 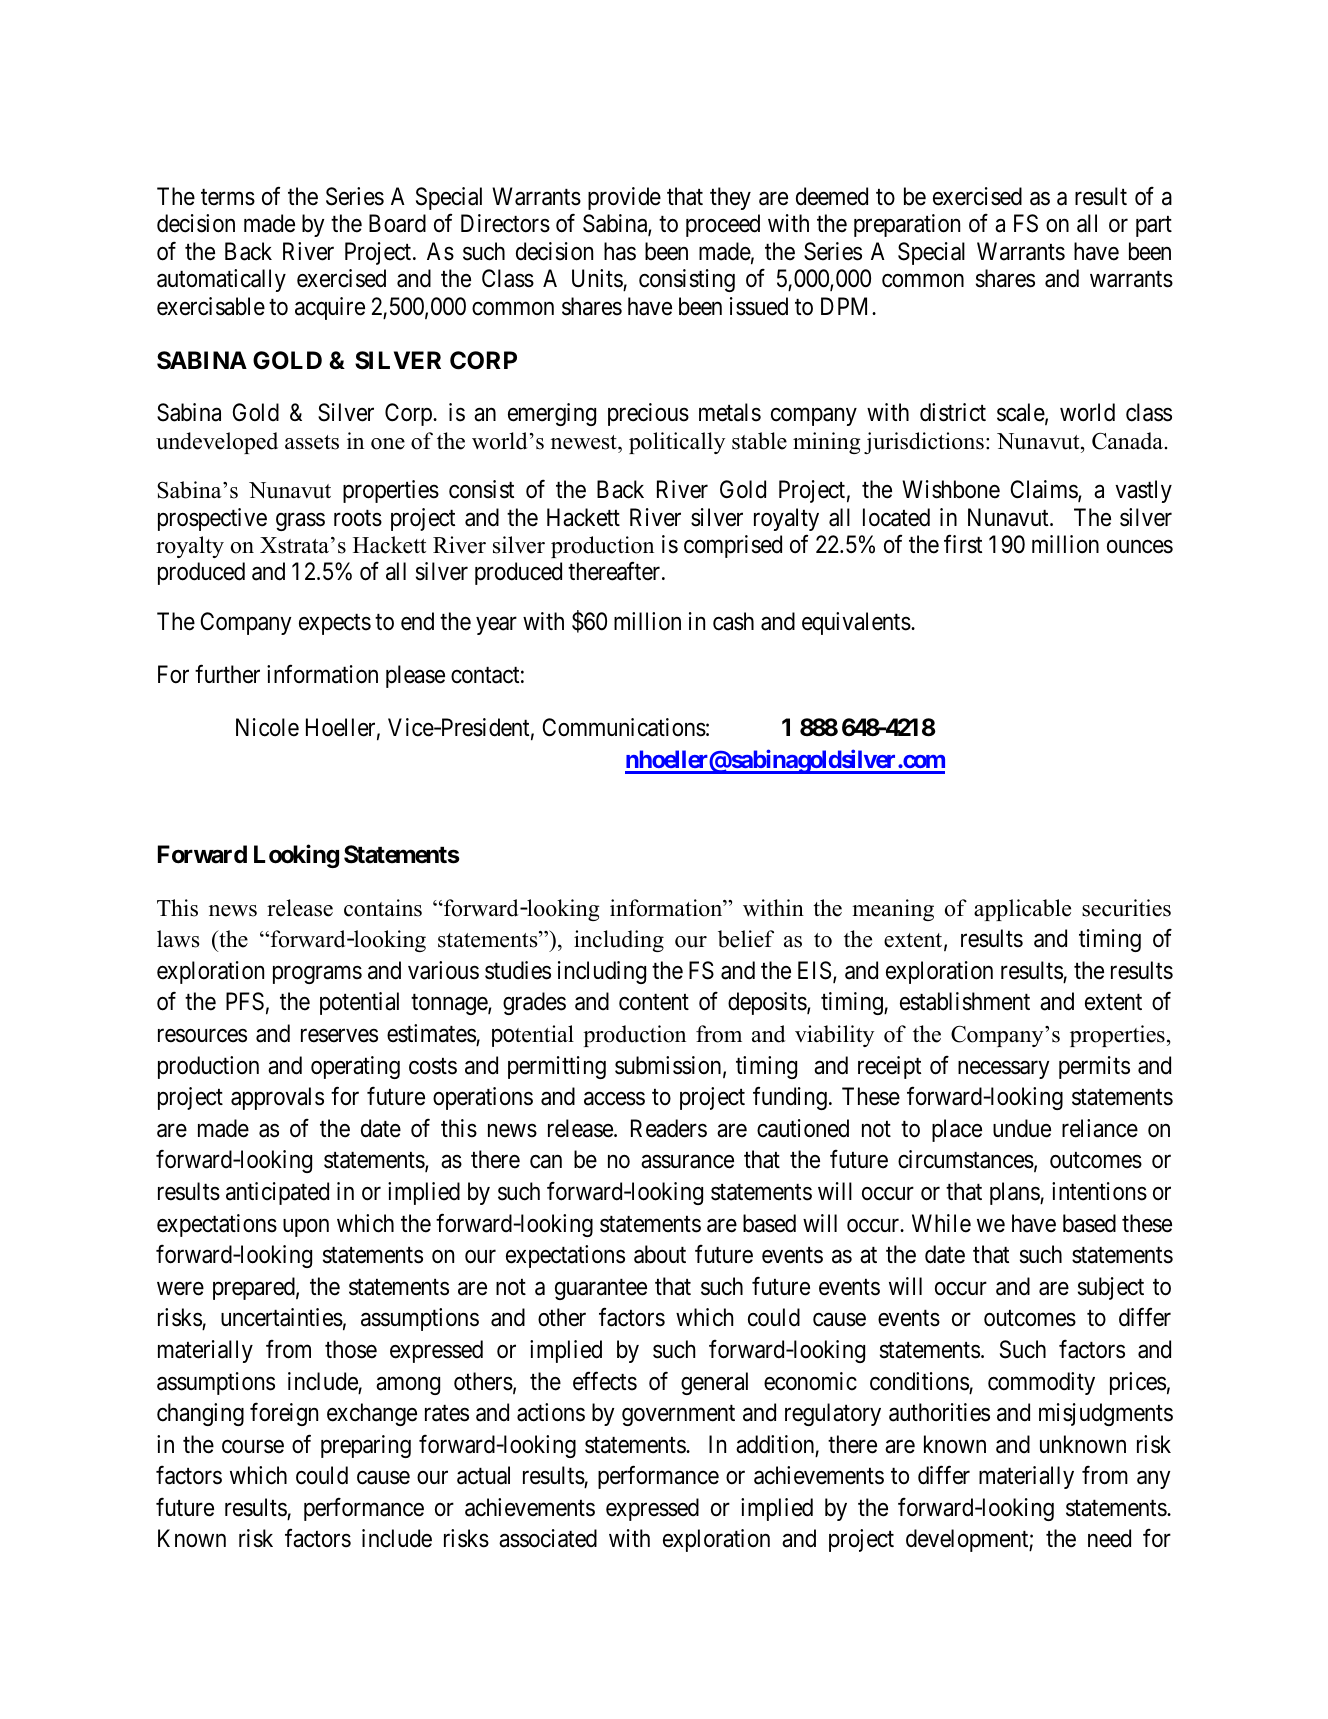 What do you see at coordinates (253, 1447) in the image?
I see `course` at bounding box center [253, 1447].
